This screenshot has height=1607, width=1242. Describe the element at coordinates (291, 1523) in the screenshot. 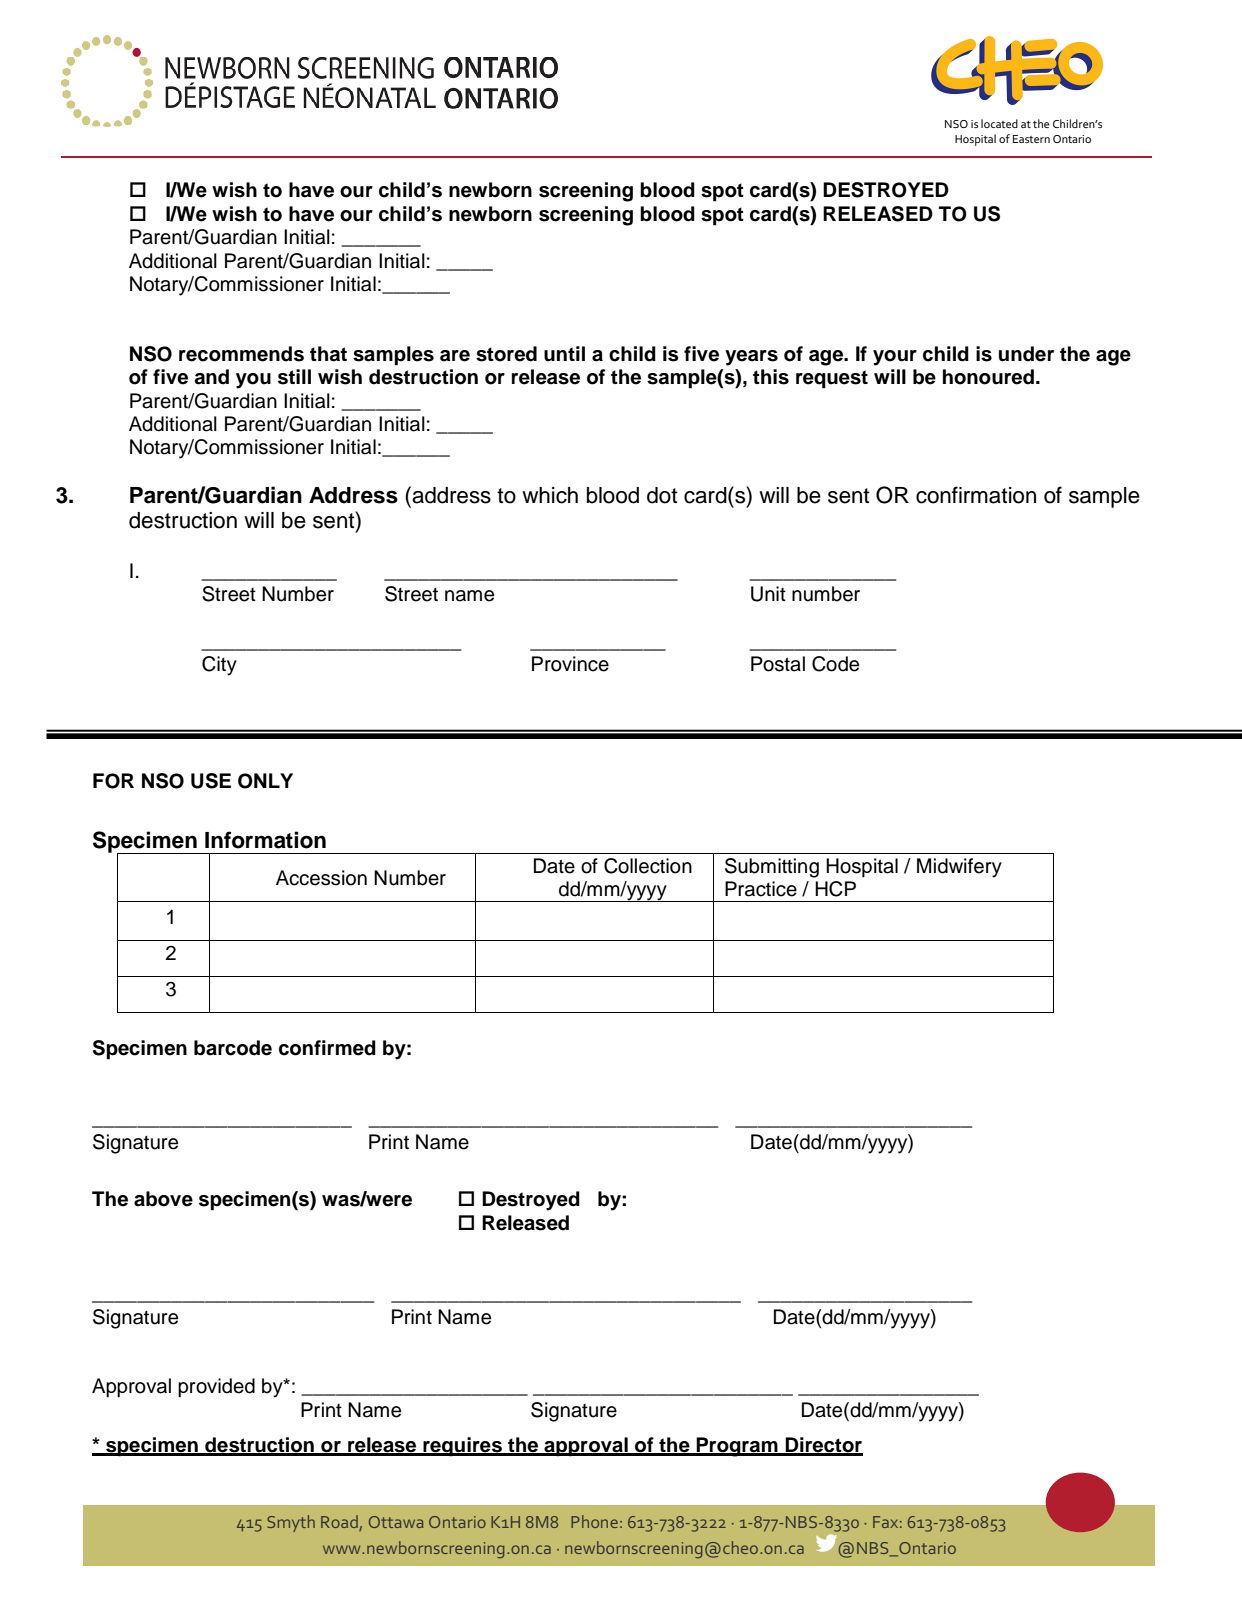

I see `Smyth` at that location.
